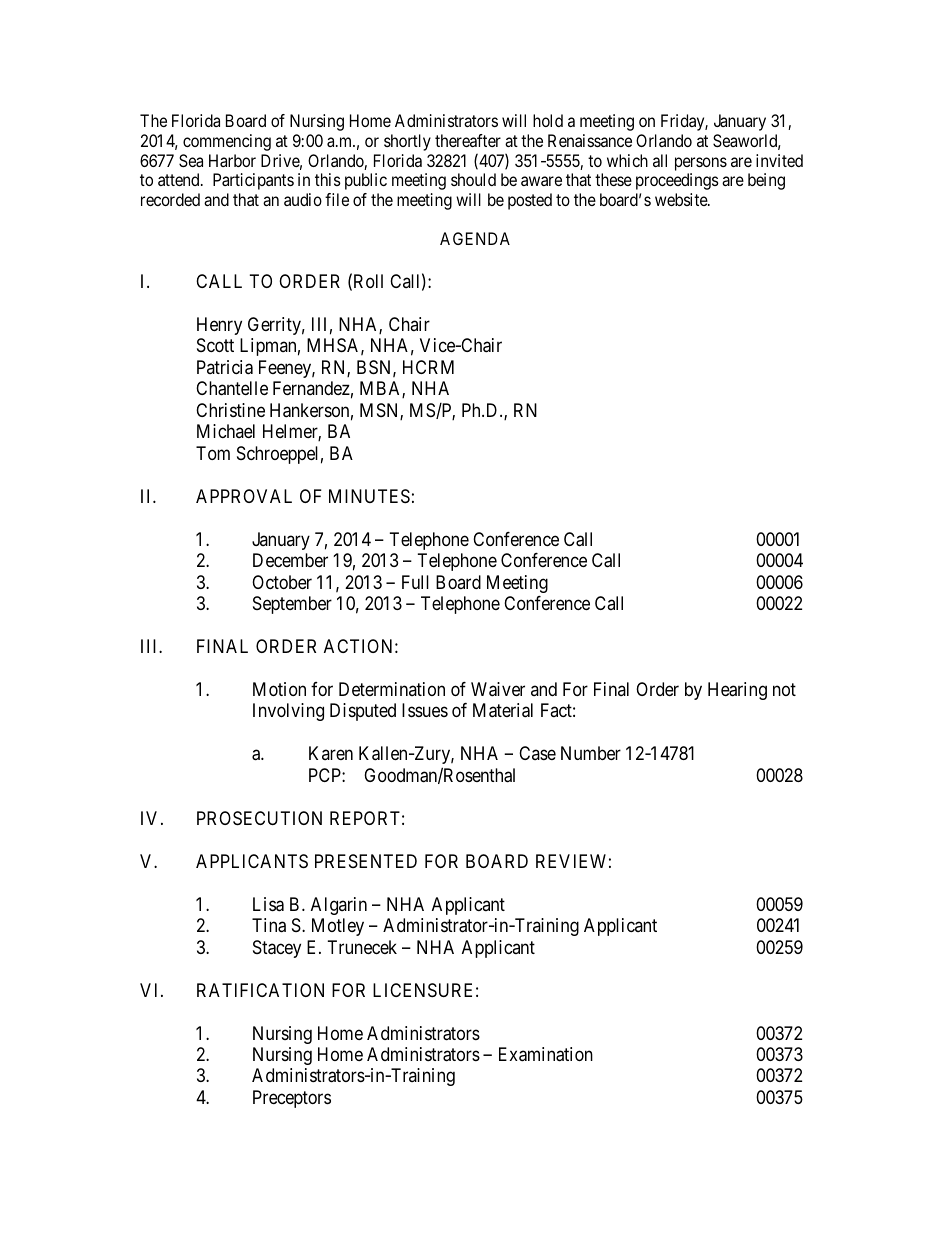  Describe the element at coordinates (546, 1054) in the screenshot. I see `Examination` at that location.
